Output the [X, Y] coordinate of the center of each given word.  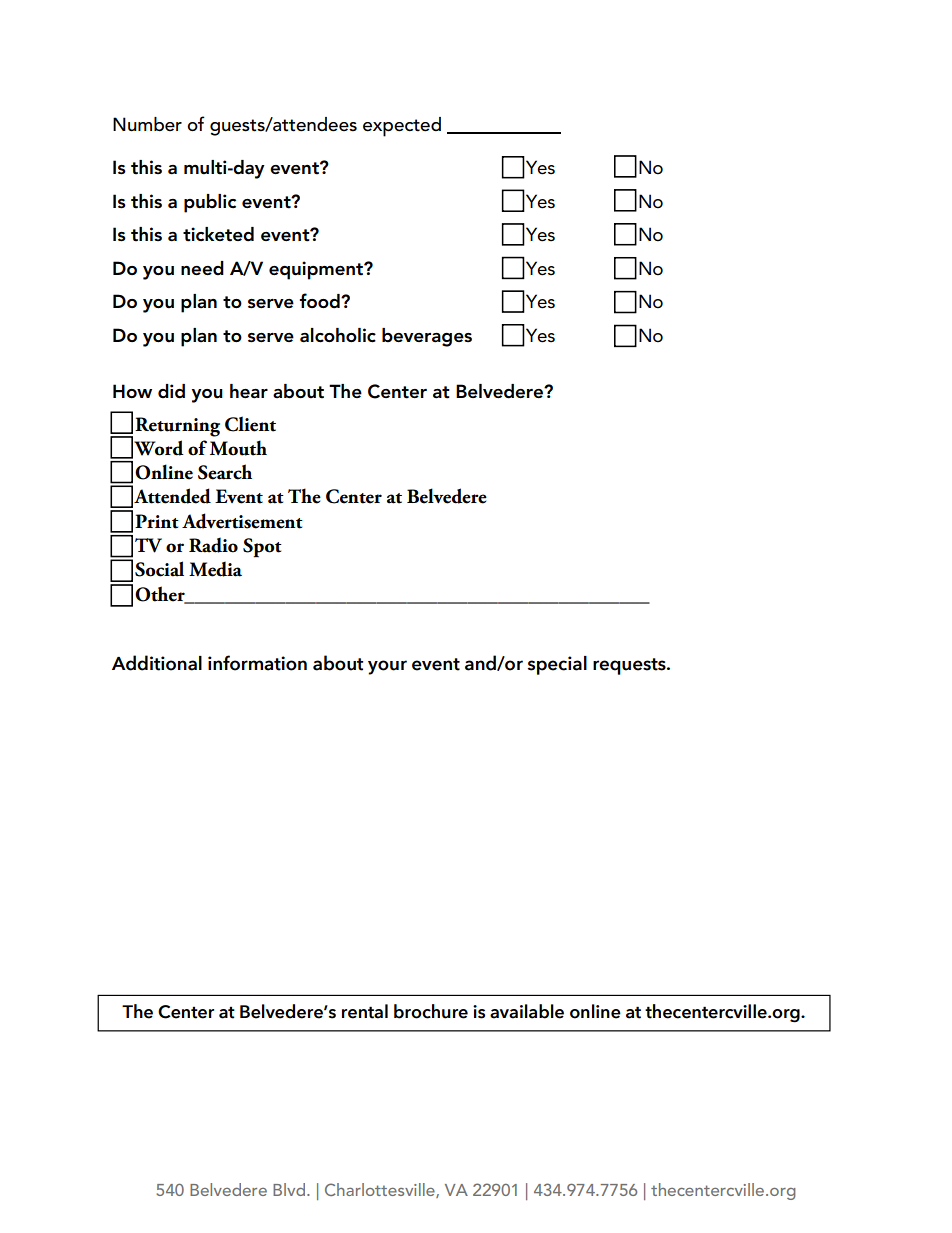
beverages [427, 337]
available [527, 1011]
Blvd [290, 1189]
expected [402, 127]
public [210, 203]
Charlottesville [381, 1190]
